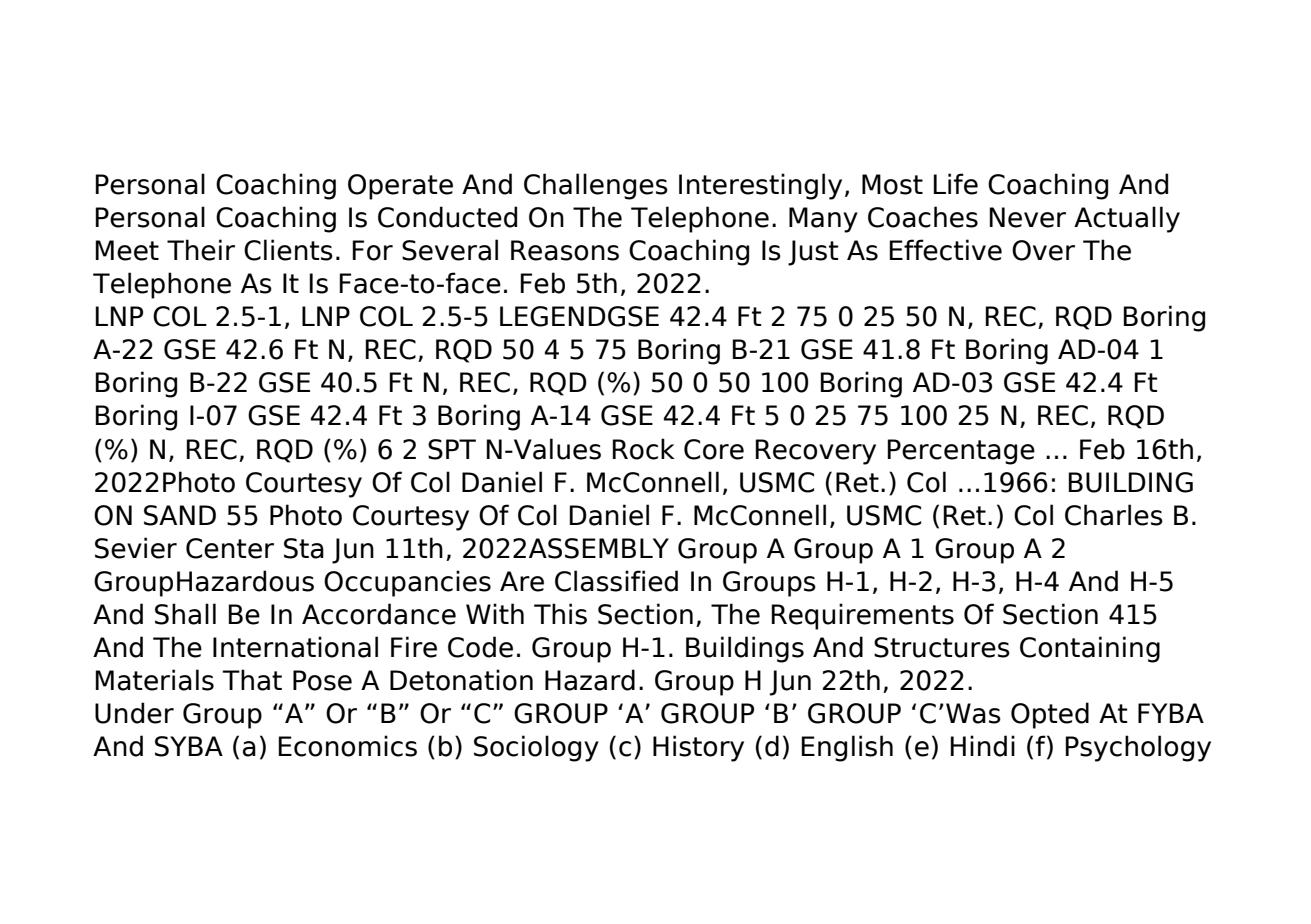 This image has width=1311, height=924. I want to click on Hindi, so click(982, 746).
